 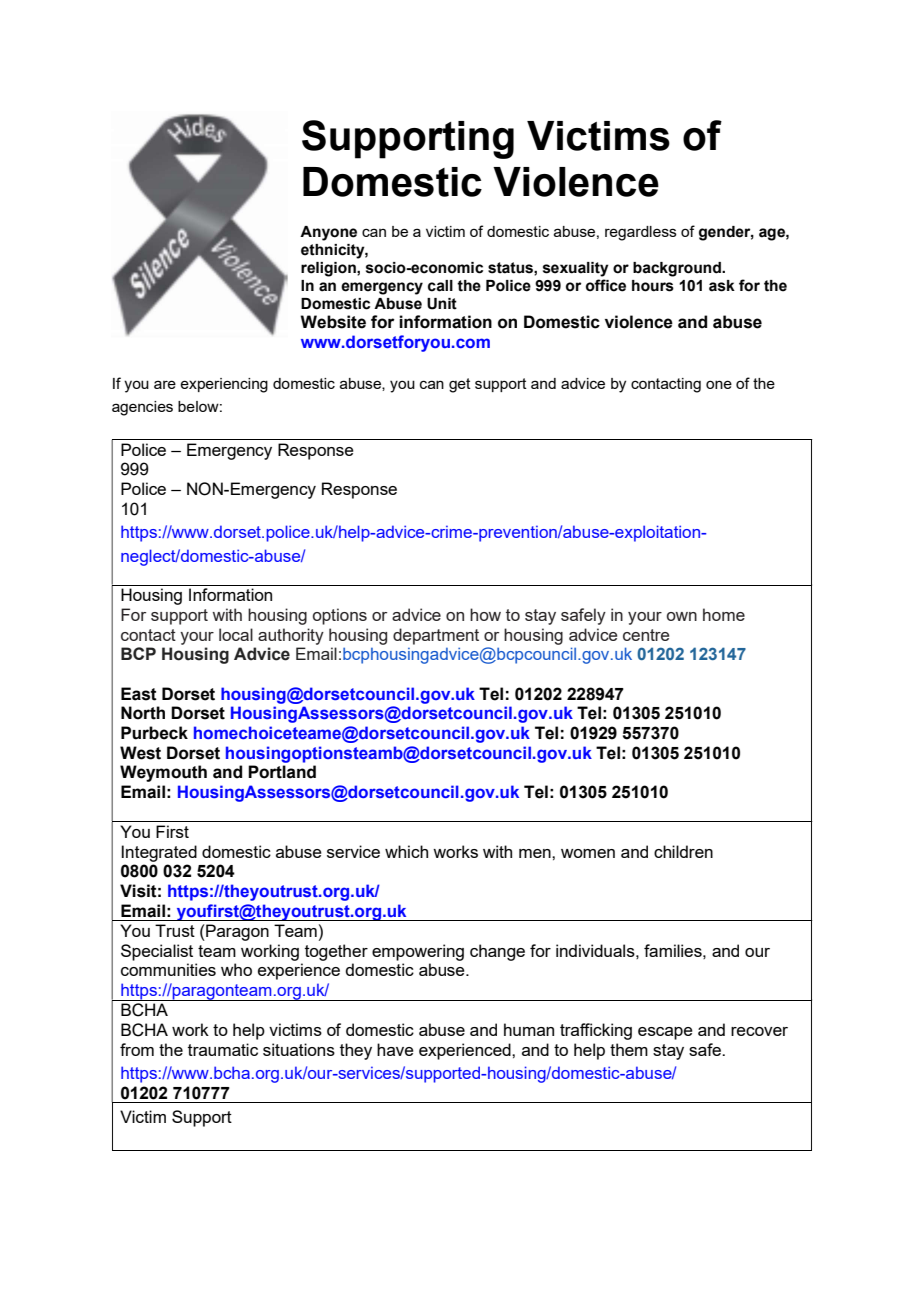 I want to click on have, so click(x=395, y=1049).
